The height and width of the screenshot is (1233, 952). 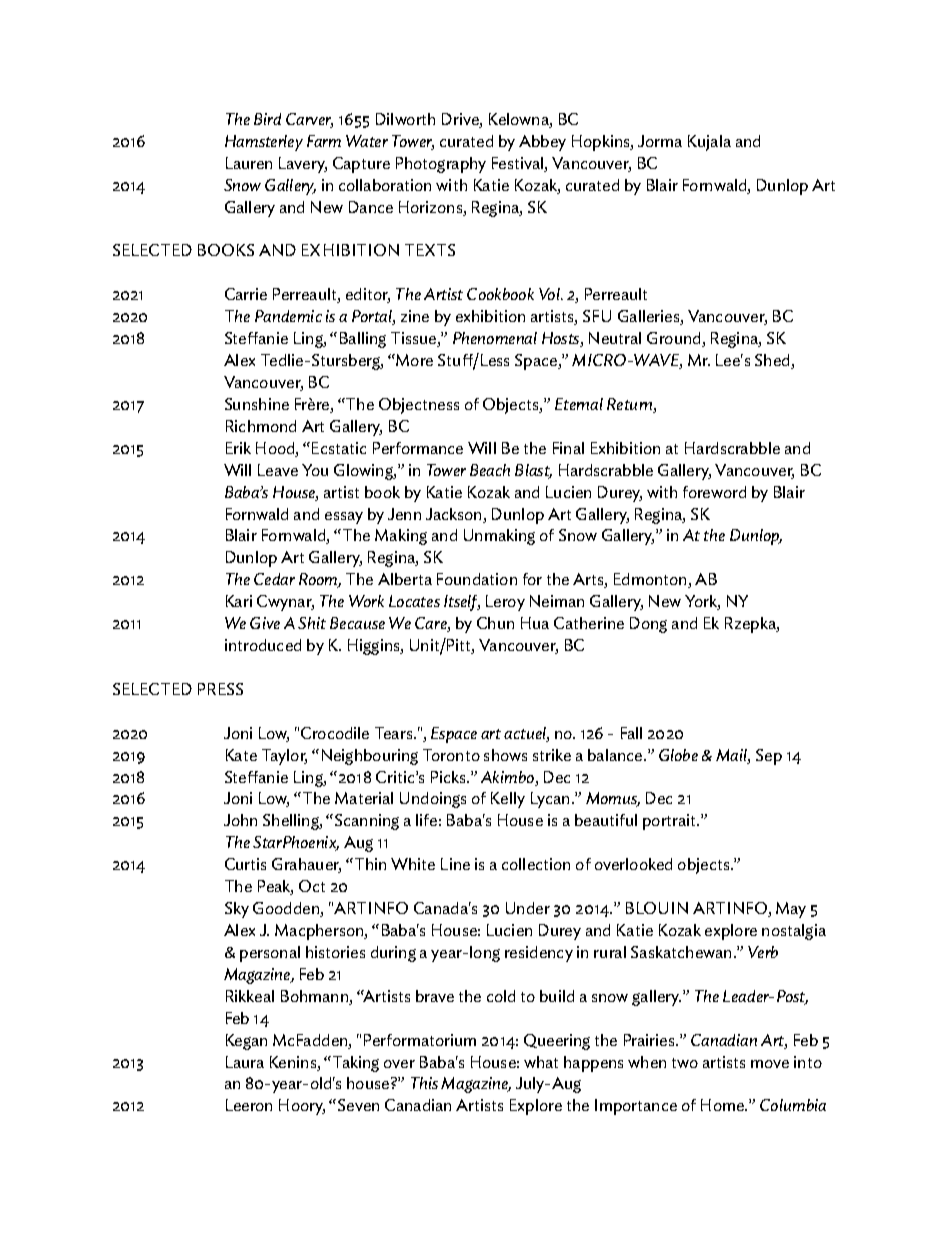 What do you see at coordinates (324, 141) in the screenshot?
I see `Farm` at bounding box center [324, 141].
